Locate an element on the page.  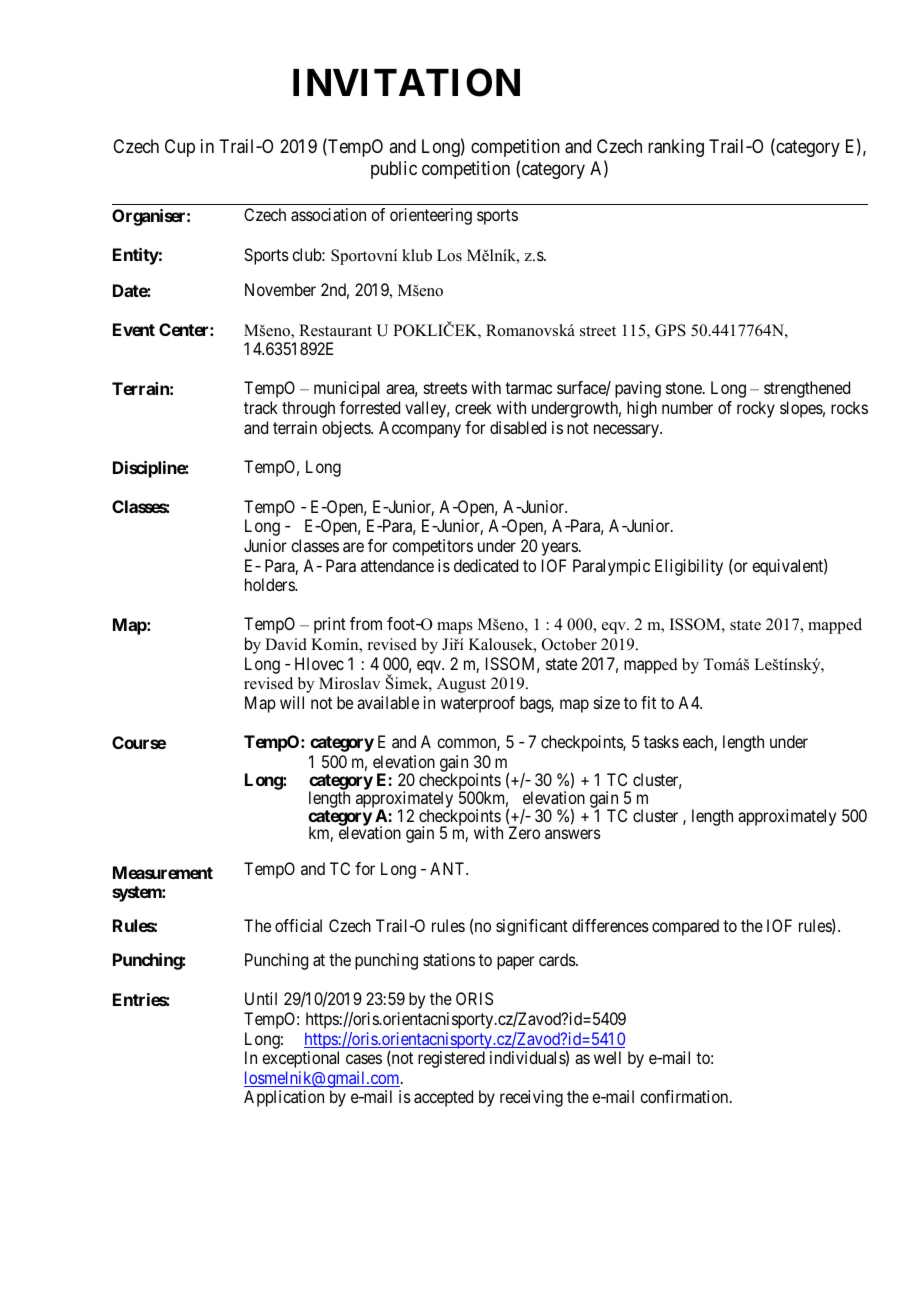
Application is located at coordinates (284, 1098).
